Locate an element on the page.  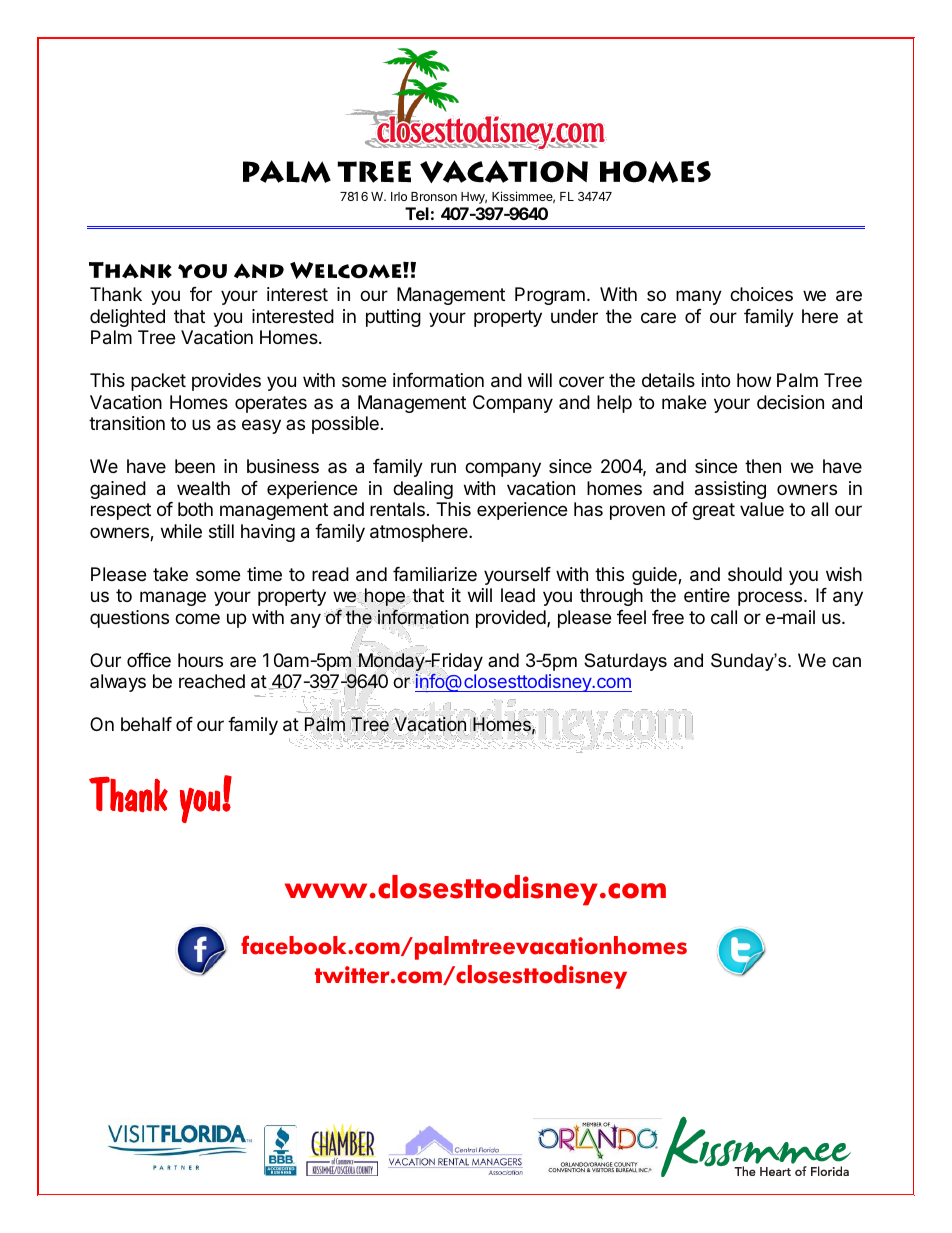
Tel is located at coordinates (417, 213).
